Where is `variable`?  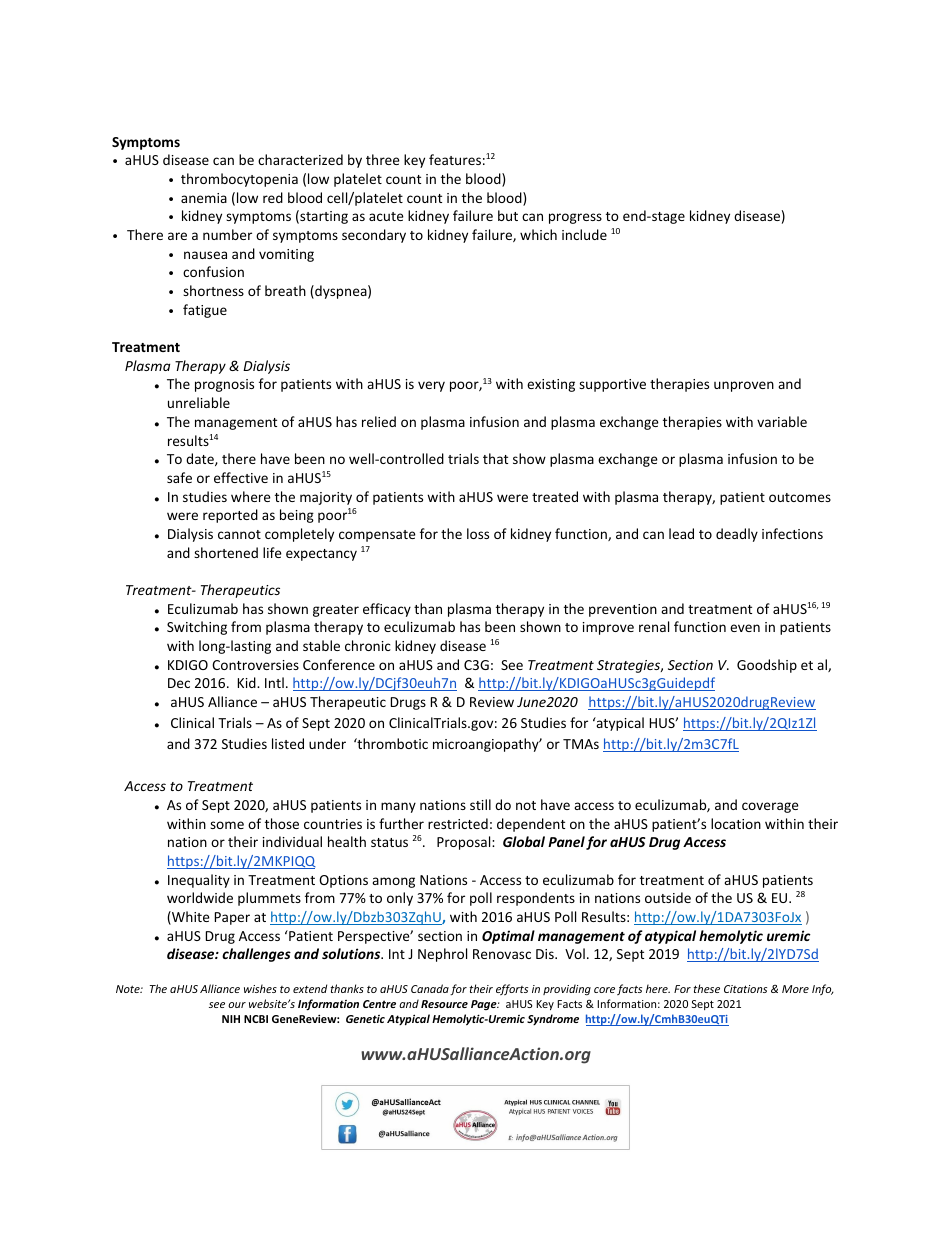
variable is located at coordinates (782, 421).
